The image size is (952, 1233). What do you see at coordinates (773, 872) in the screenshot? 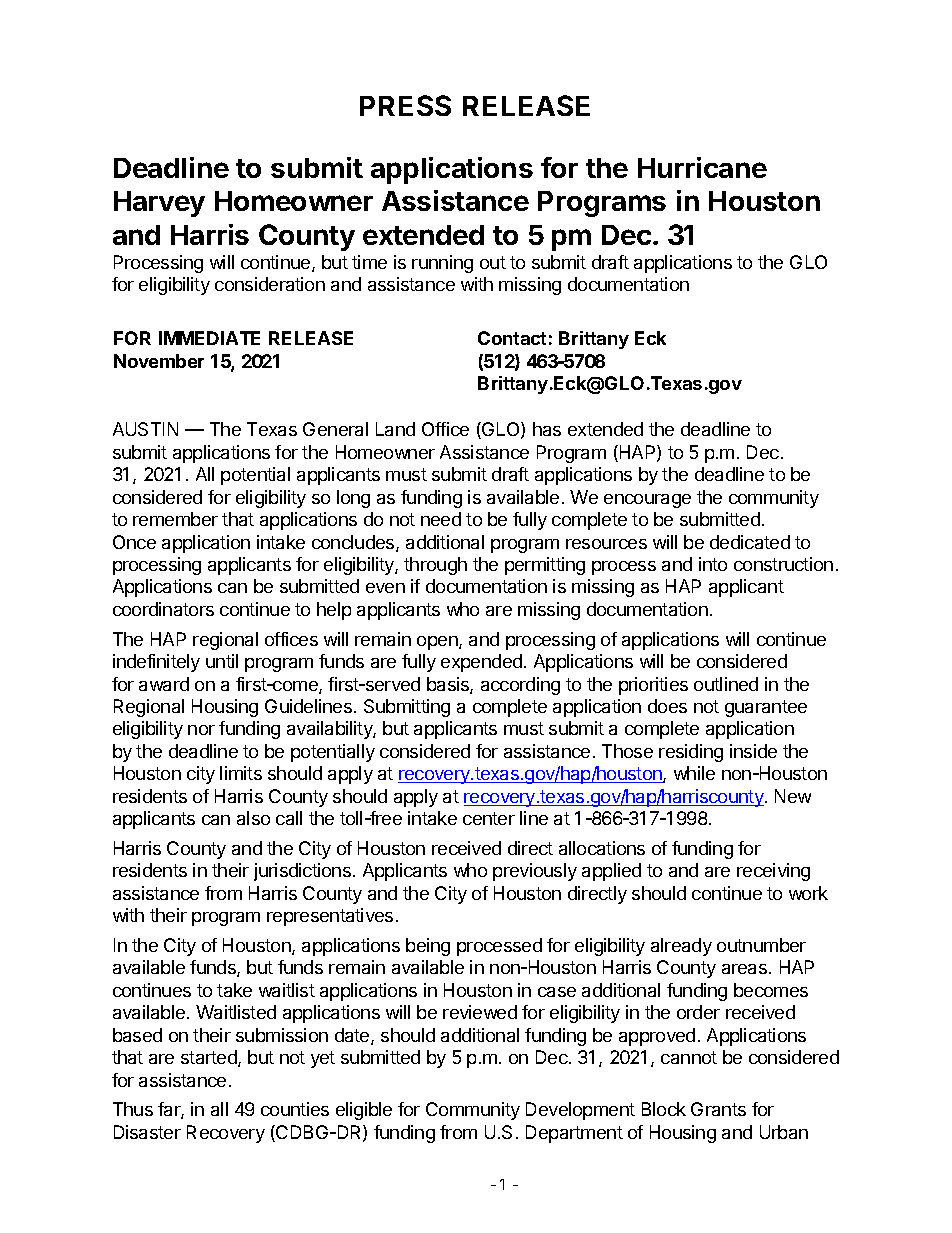
I see `receiving` at bounding box center [773, 872].
